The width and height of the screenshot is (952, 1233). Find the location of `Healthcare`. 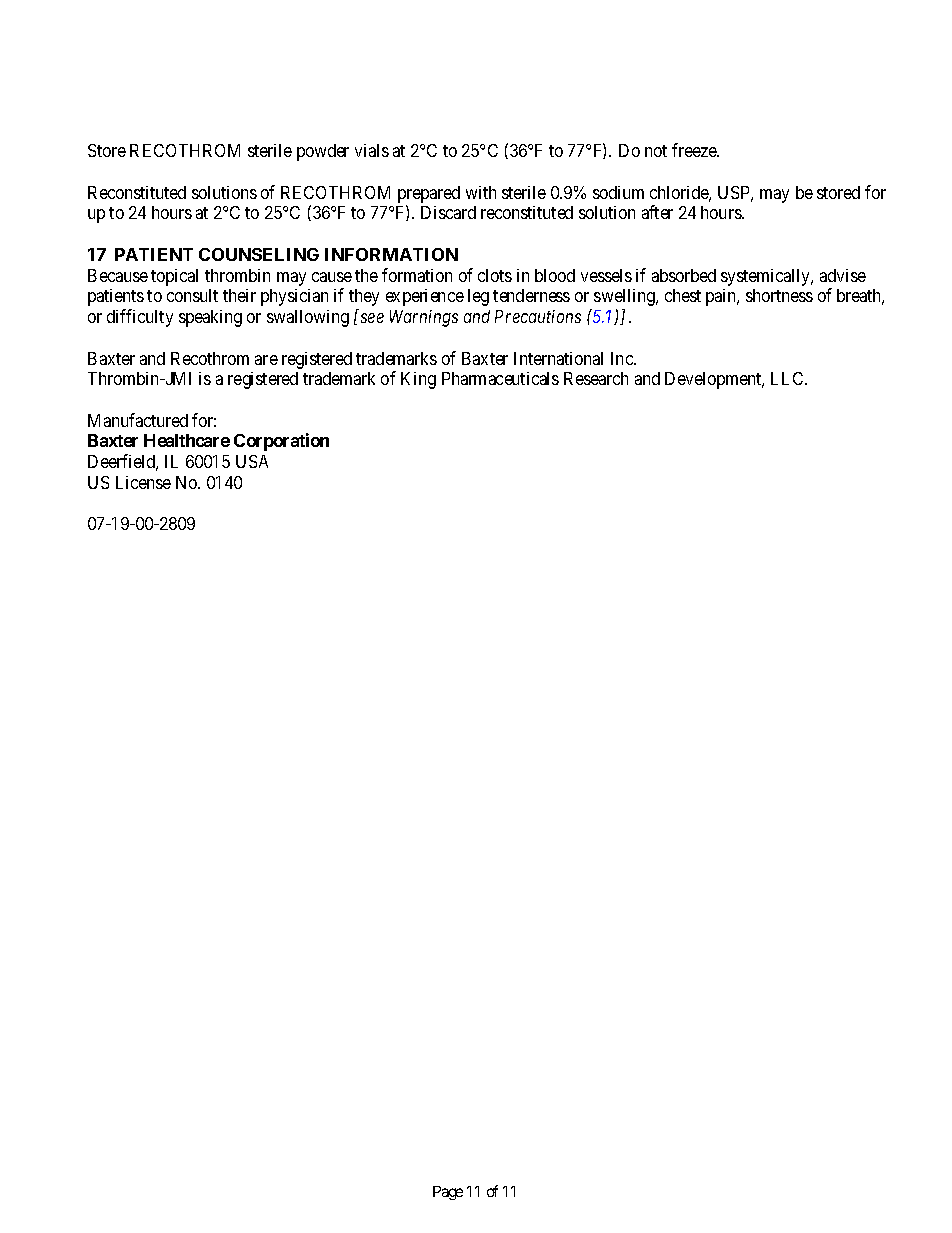

Healthcare is located at coordinates (187, 440).
